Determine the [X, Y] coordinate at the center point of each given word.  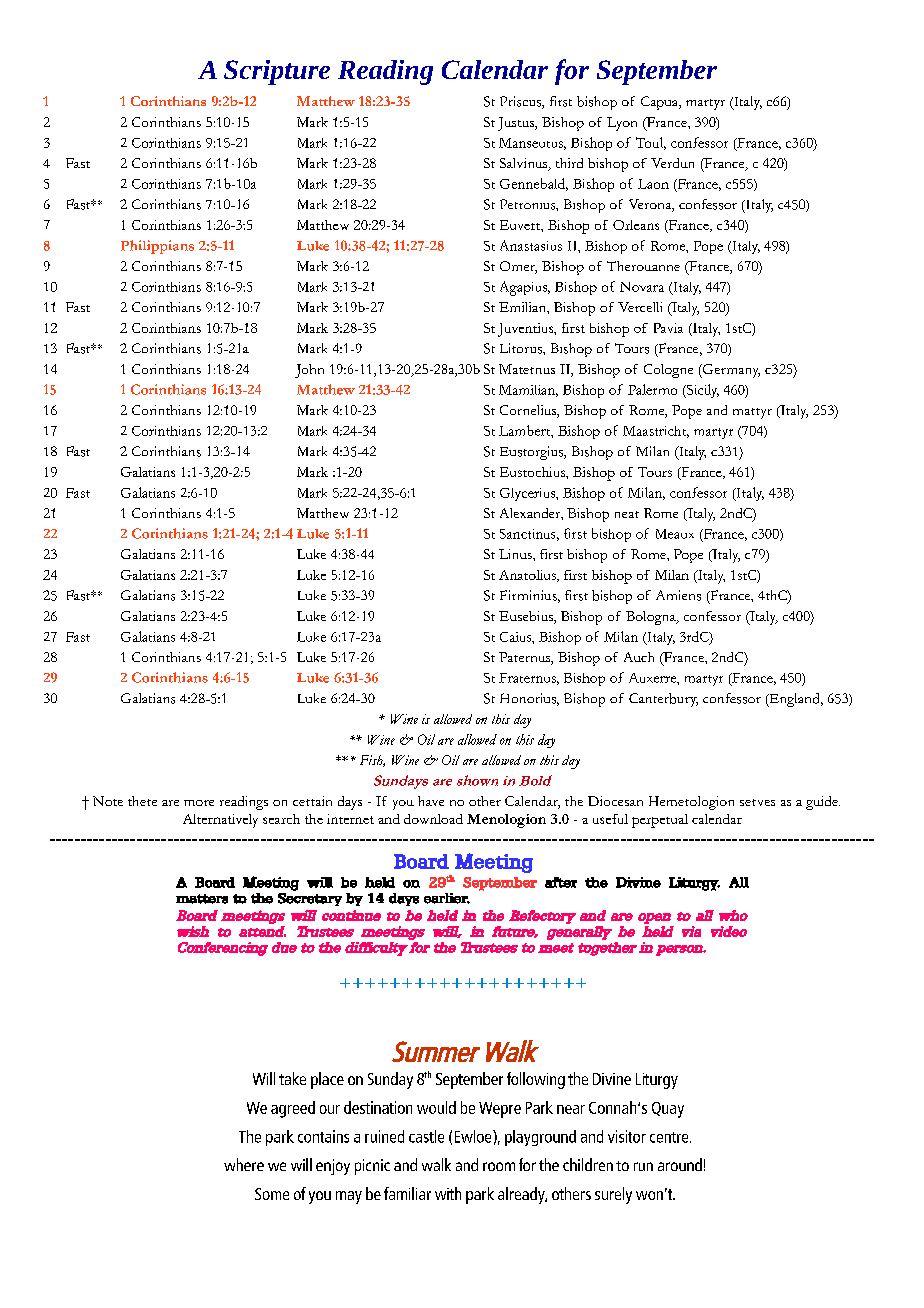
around [680, 1164]
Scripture [277, 72]
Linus [516, 554]
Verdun [672, 163]
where [244, 1164]
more [199, 803]
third [569, 163]
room [499, 1166]
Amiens [678, 595]
